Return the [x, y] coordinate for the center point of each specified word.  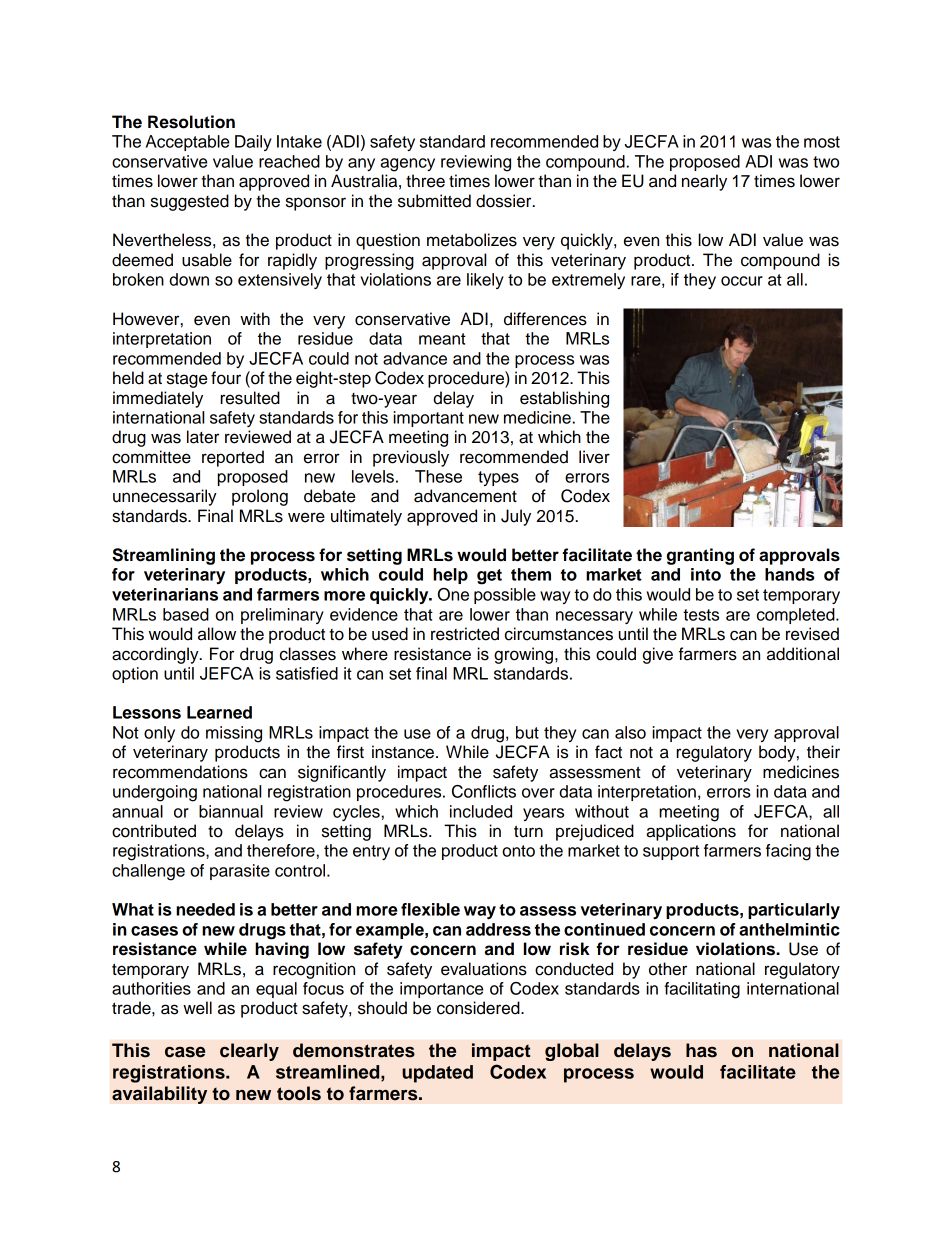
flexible [430, 909]
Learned [219, 712]
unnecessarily [165, 497]
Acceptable [187, 143]
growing [525, 655]
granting [700, 556]
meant [442, 339]
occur [742, 281]
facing [788, 852]
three [425, 181]
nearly [704, 182]
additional [803, 654]
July [516, 517]
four [226, 378]
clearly [249, 1052]
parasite [240, 872]
